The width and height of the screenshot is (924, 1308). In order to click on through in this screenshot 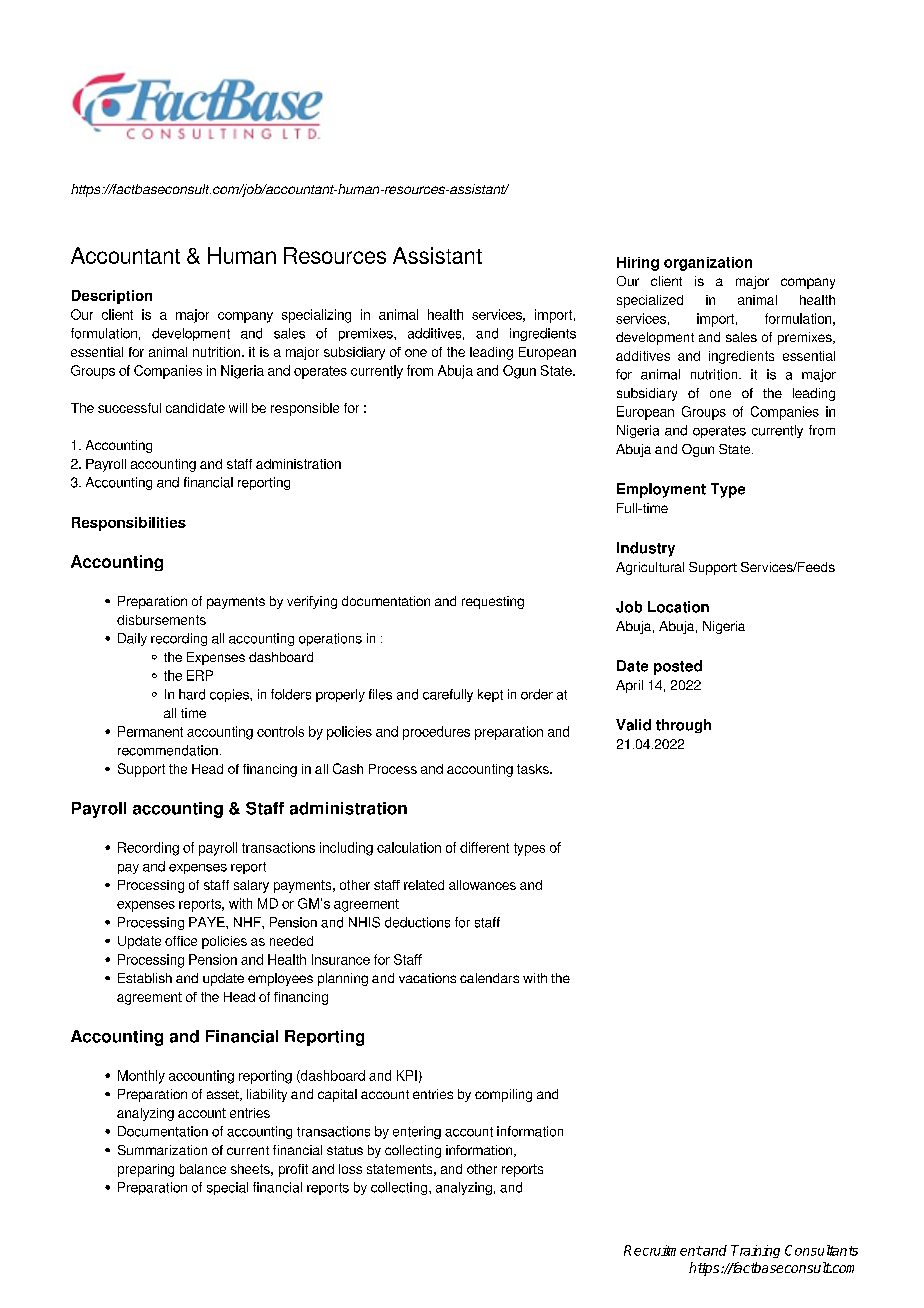, I will do `click(683, 726)`.
